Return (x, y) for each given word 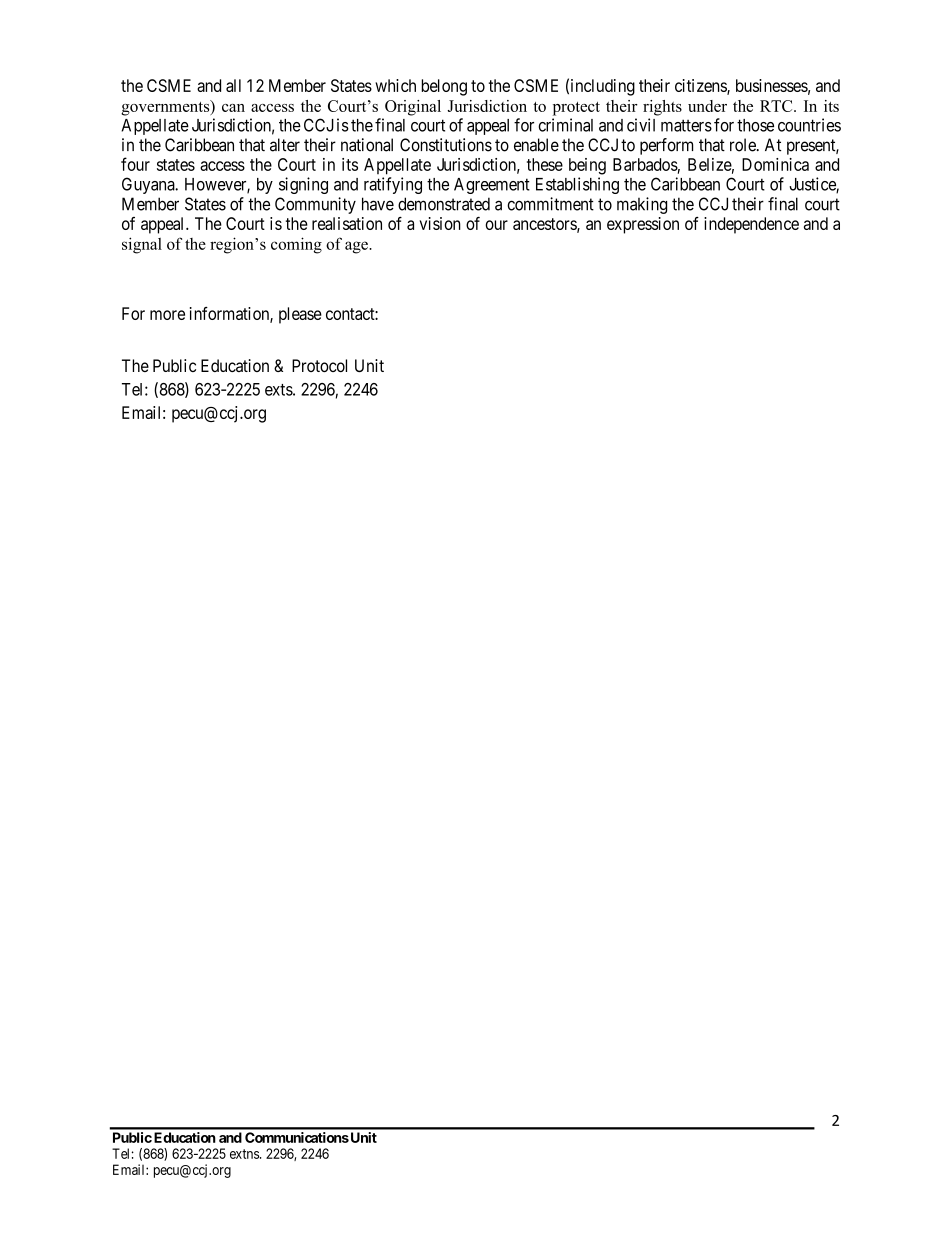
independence (751, 225)
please (300, 315)
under (707, 106)
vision (440, 223)
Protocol (319, 365)
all (233, 85)
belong (444, 87)
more (167, 315)
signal (142, 245)
